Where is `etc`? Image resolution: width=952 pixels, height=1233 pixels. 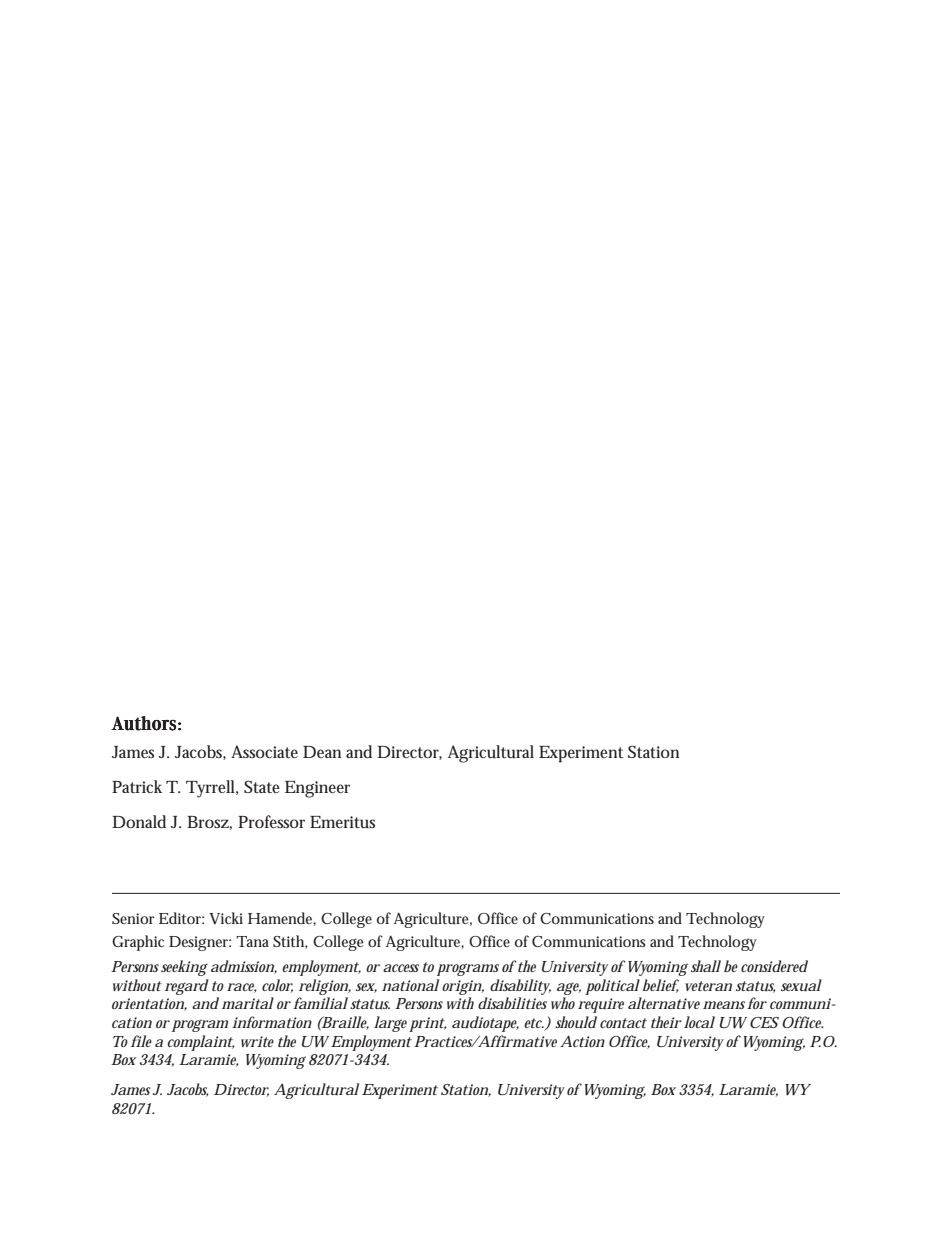
etc is located at coordinates (534, 1023).
